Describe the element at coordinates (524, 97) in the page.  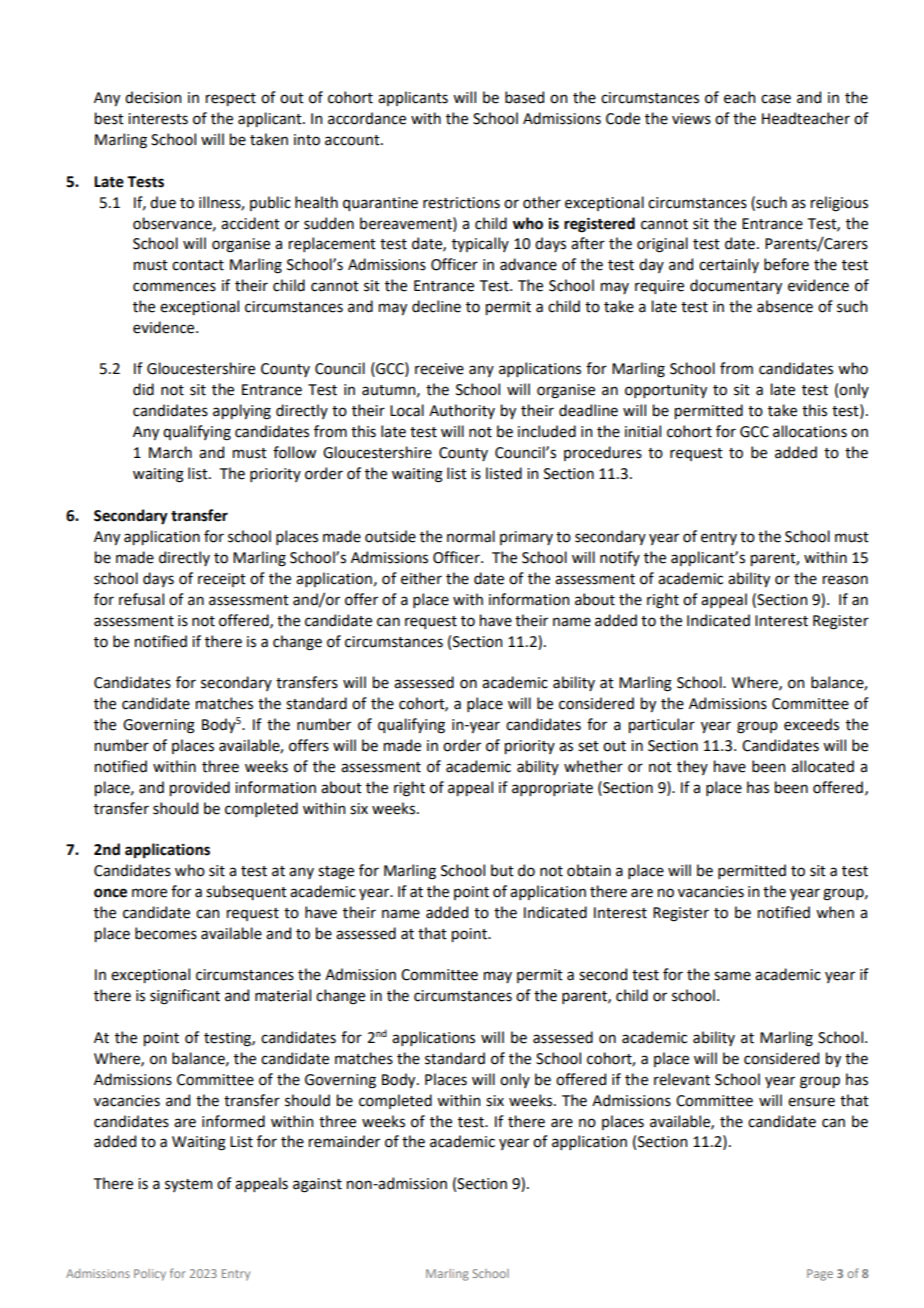
I see `based` at that location.
